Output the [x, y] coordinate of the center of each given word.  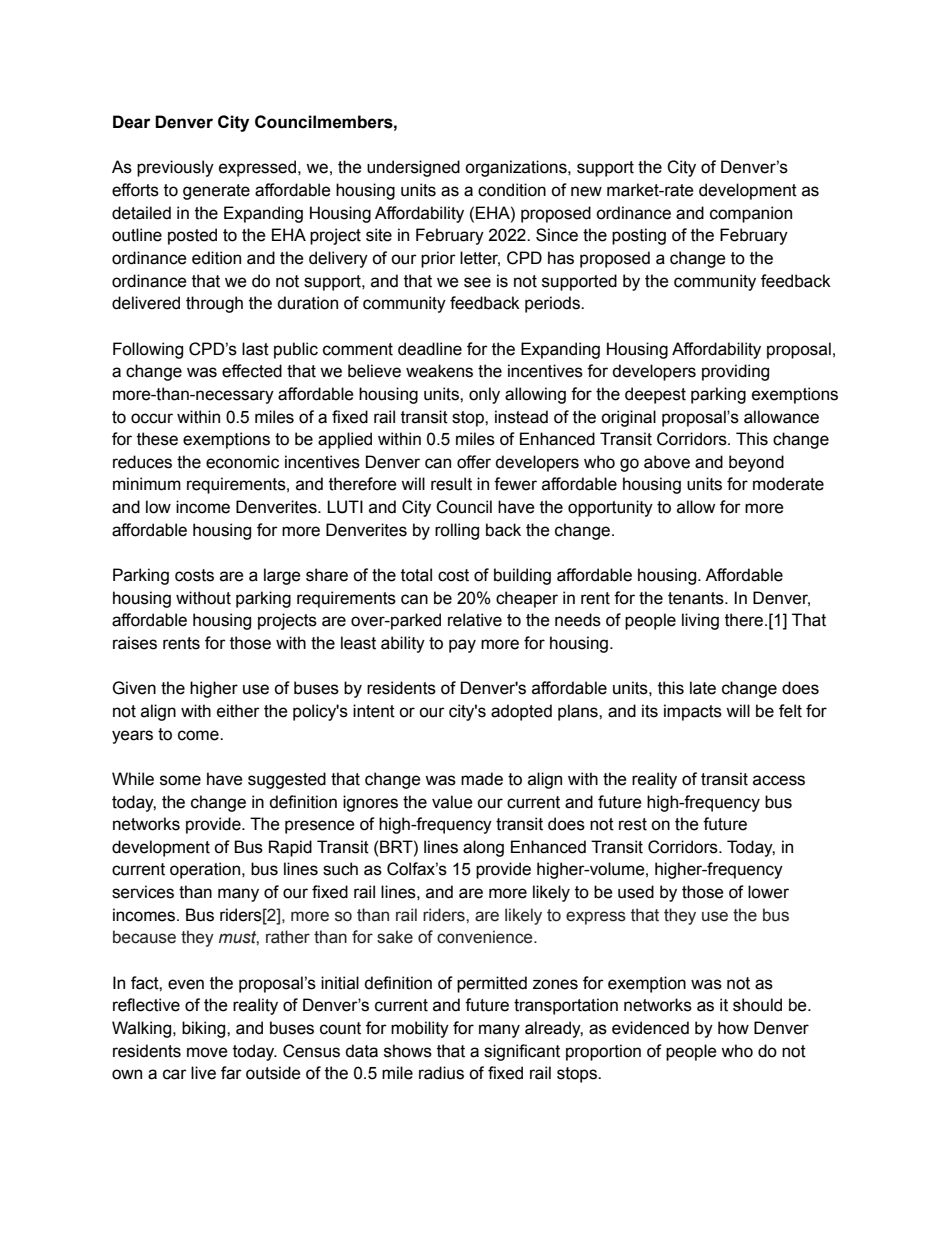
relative [475, 620]
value [452, 802]
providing [735, 372]
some [180, 780]
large [282, 576]
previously [175, 168]
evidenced [650, 1028]
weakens [439, 371]
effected [252, 371]
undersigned [413, 168]
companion [751, 214]
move [207, 1052]
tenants [697, 598]
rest [633, 824]
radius [441, 1073]
